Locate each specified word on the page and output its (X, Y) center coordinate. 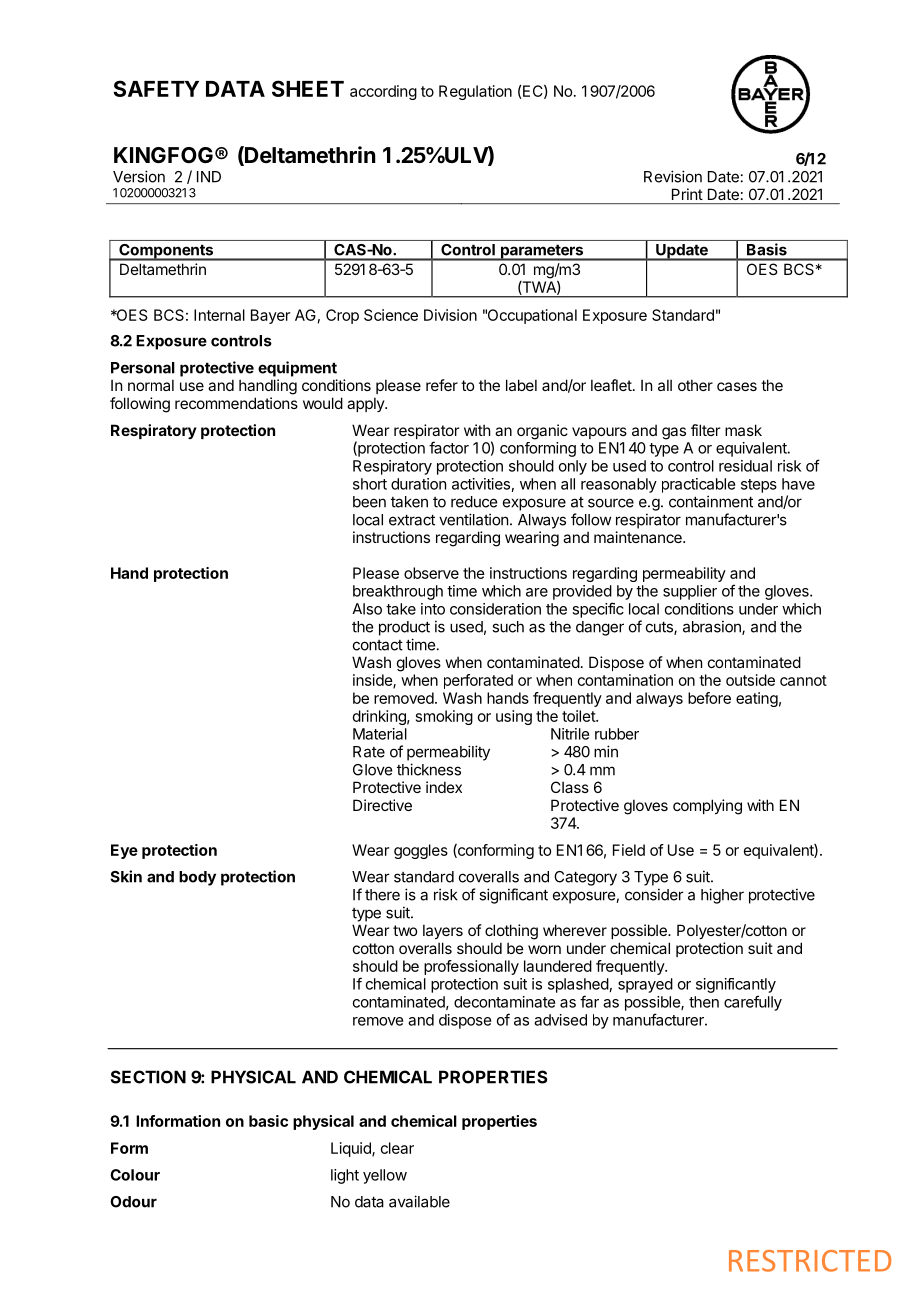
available (419, 1201)
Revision (673, 176)
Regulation (475, 92)
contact (378, 645)
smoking (444, 717)
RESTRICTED (810, 1261)
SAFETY (156, 88)
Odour (133, 1202)
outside (750, 680)
